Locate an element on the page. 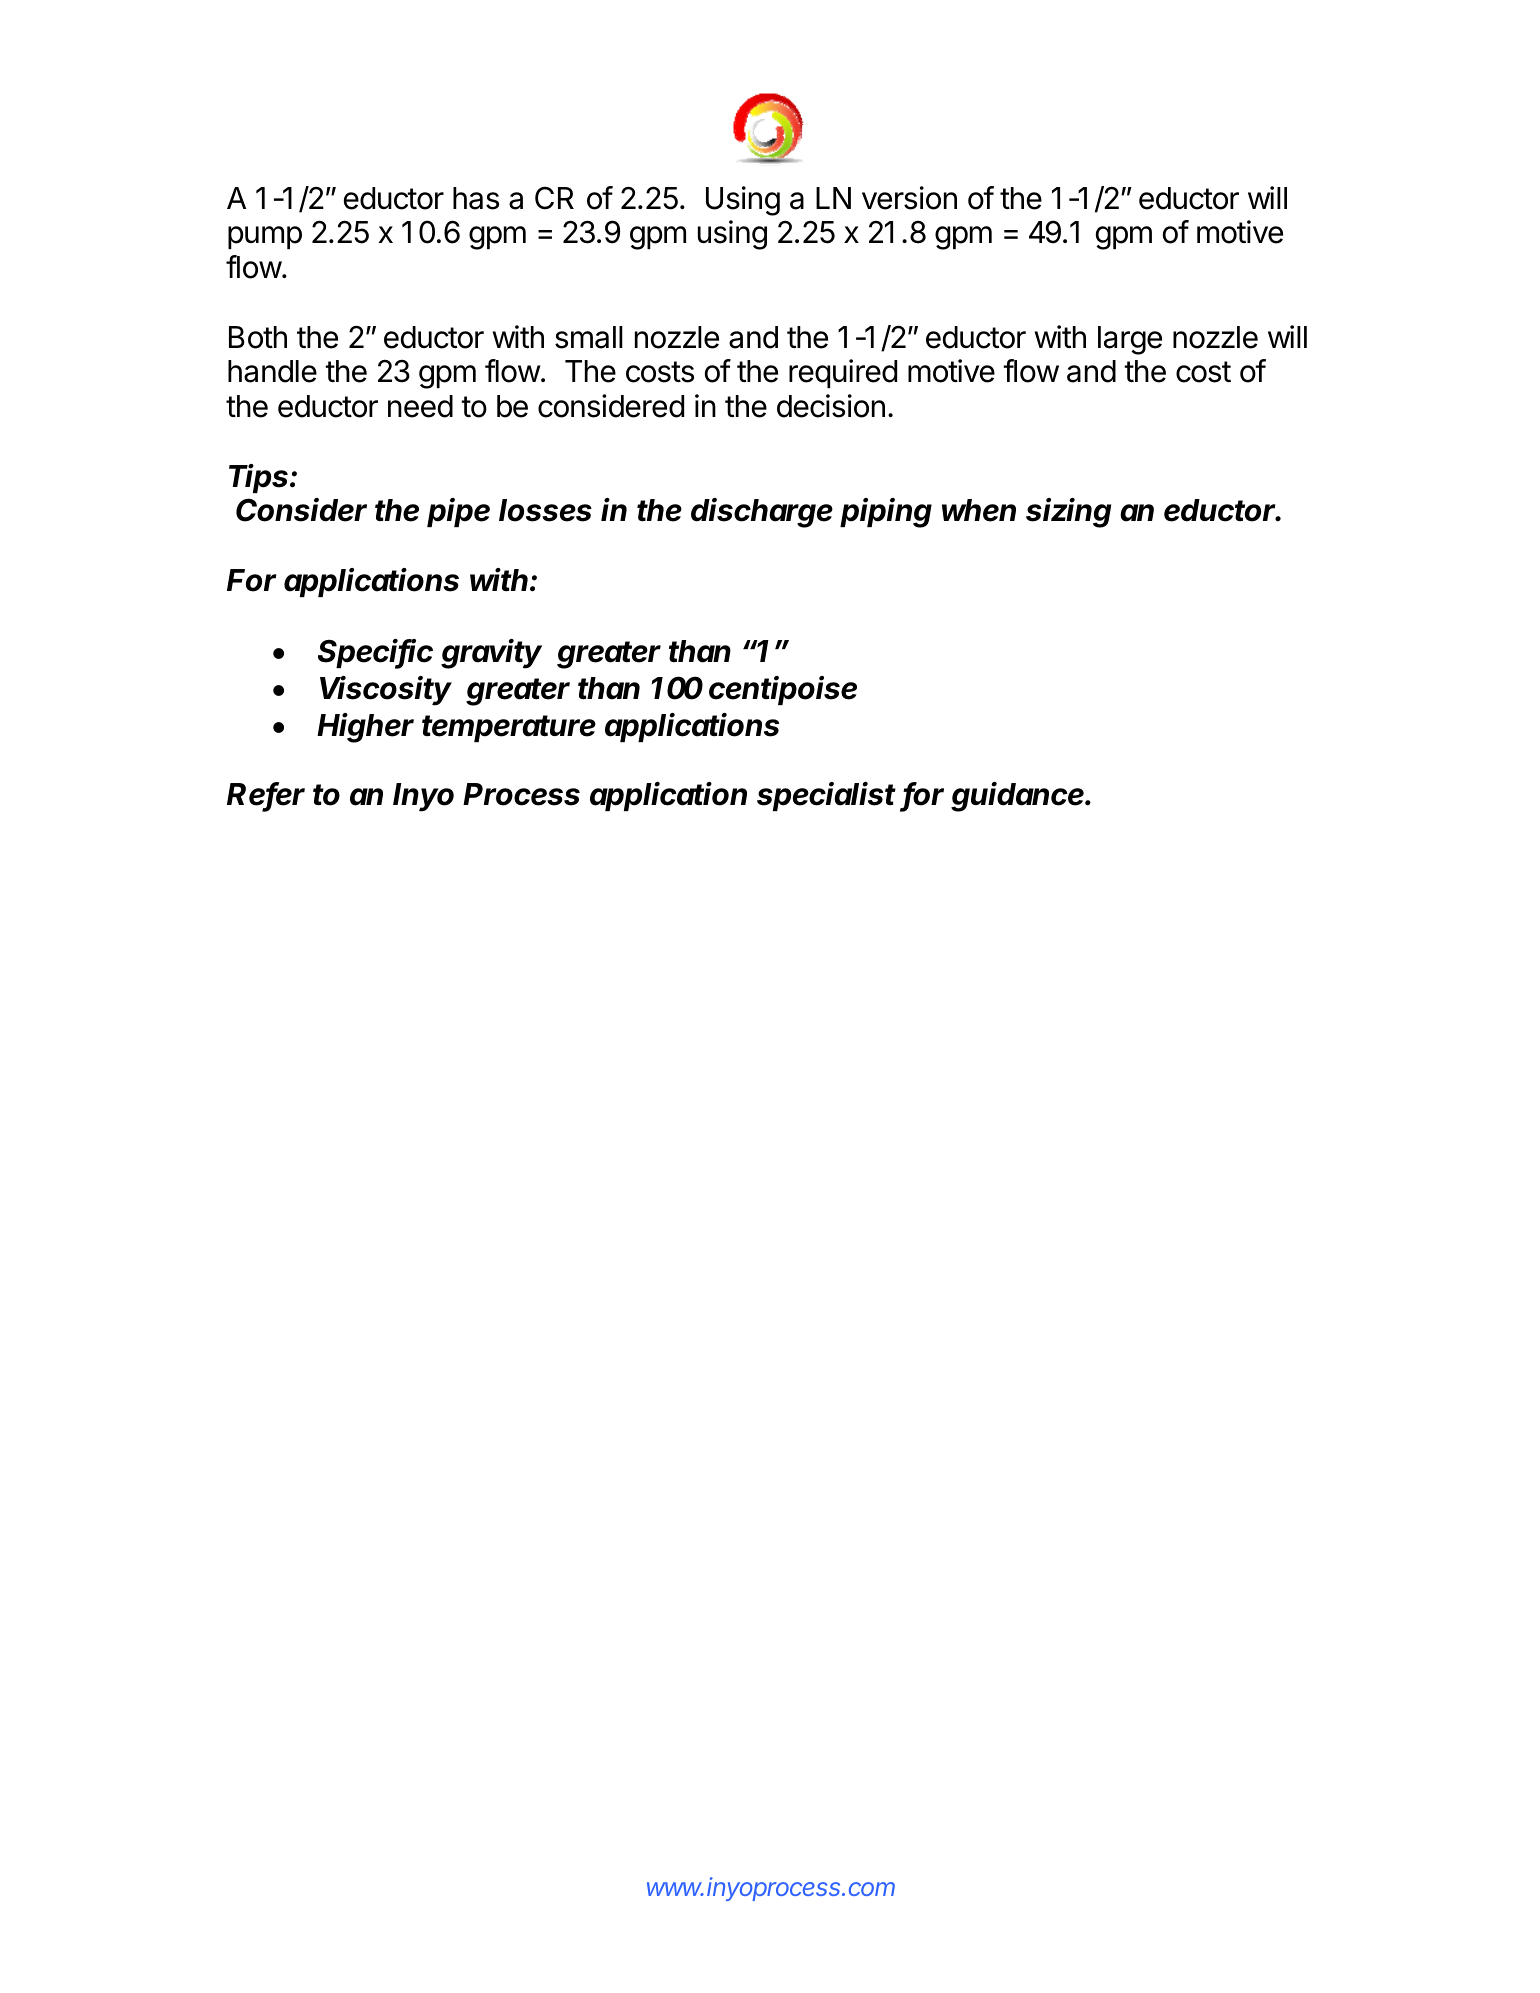 The image size is (1540, 1993). pump is located at coordinates (265, 237).
